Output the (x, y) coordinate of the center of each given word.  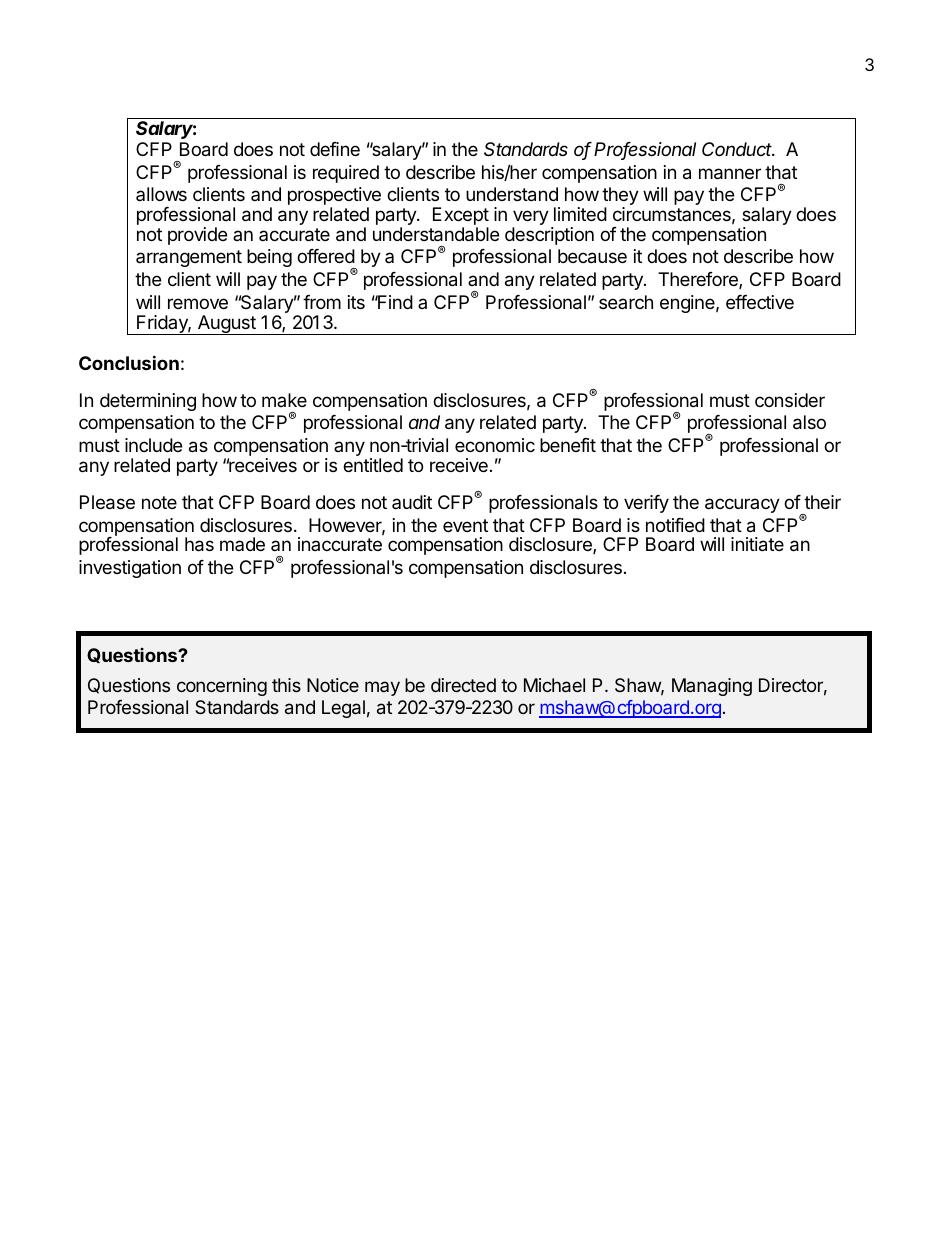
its (356, 302)
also (809, 422)
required (346, 174)
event (465, 525)
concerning (222, 687)
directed (463, 685)
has (199, 544)
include (153, 445)
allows (161, 194)
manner (730, 174)
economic (495, 445)
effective (760, 302)
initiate (757, 544)
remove (198, 303)
